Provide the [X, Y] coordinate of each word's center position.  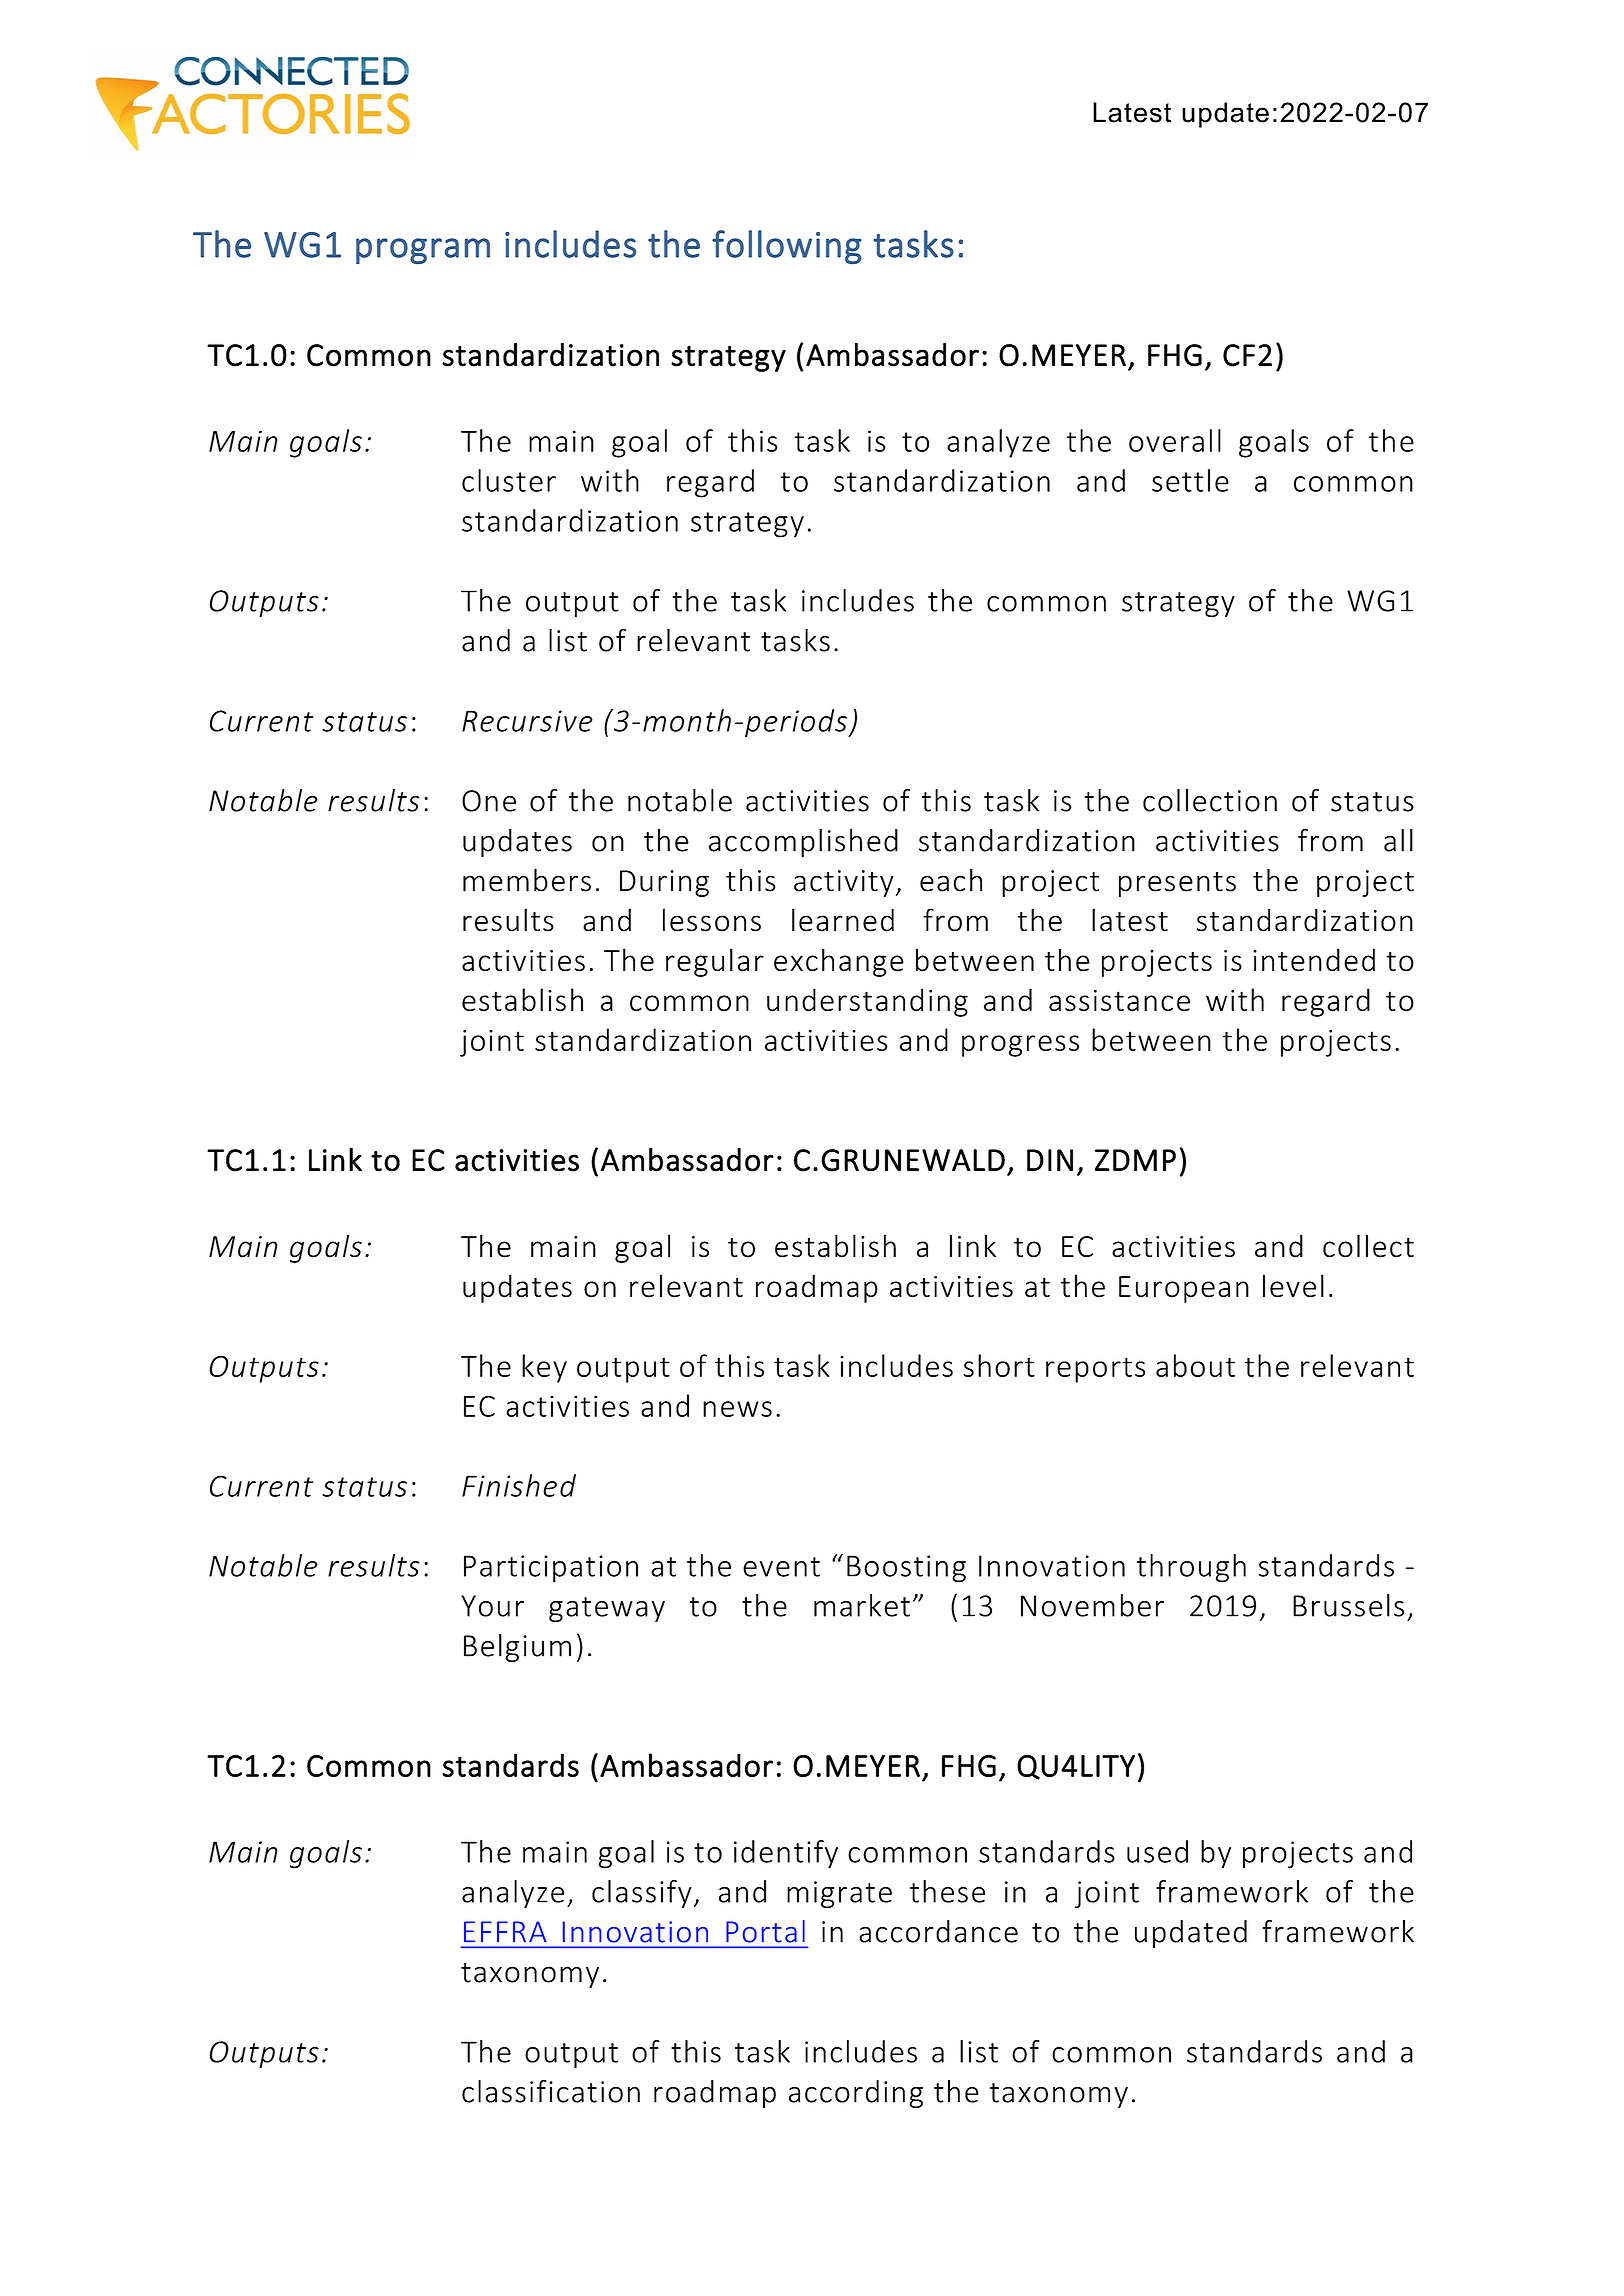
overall [1175, 440]
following [787, 247]
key [544, 1368]
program [423, 251]
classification [551, 2091]
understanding [867, 1002]
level [1293, 1286]
